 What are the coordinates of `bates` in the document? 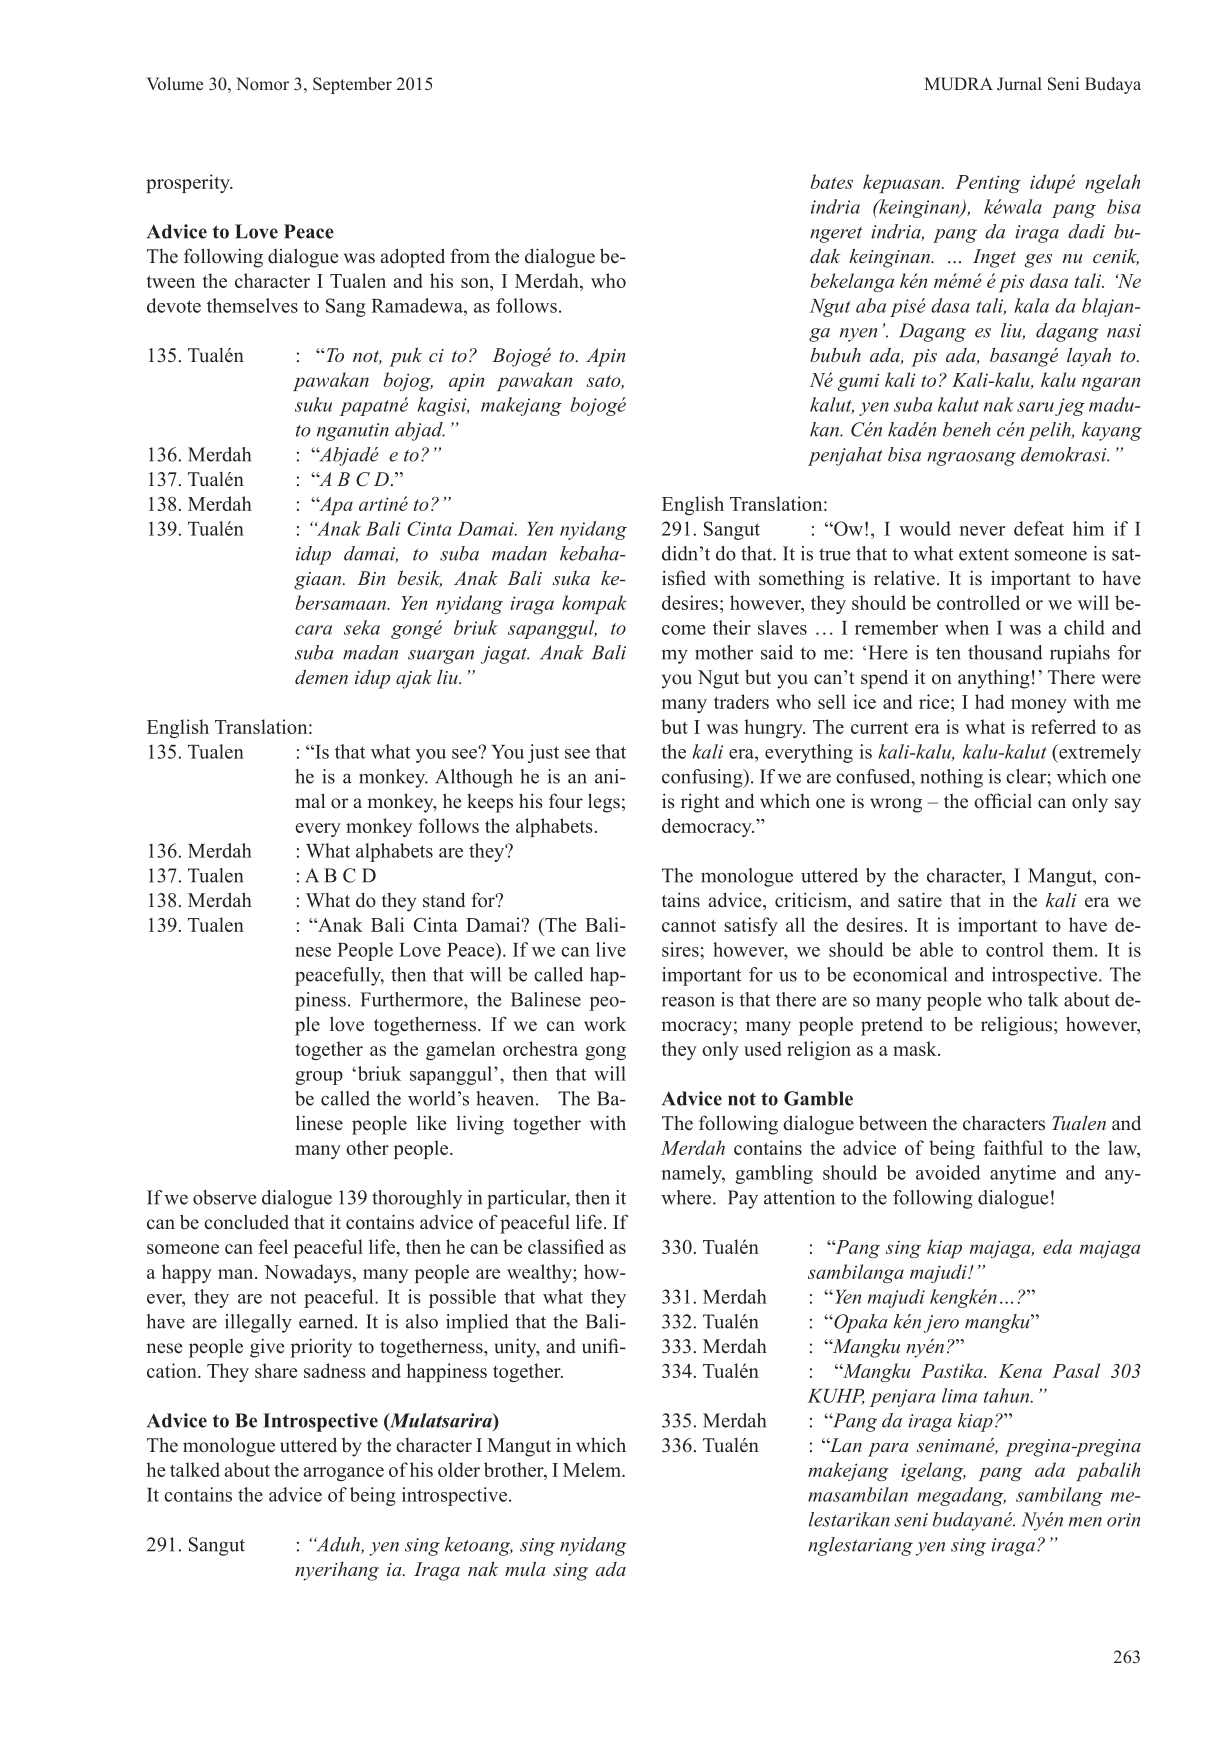 It's located at (831, 181).
